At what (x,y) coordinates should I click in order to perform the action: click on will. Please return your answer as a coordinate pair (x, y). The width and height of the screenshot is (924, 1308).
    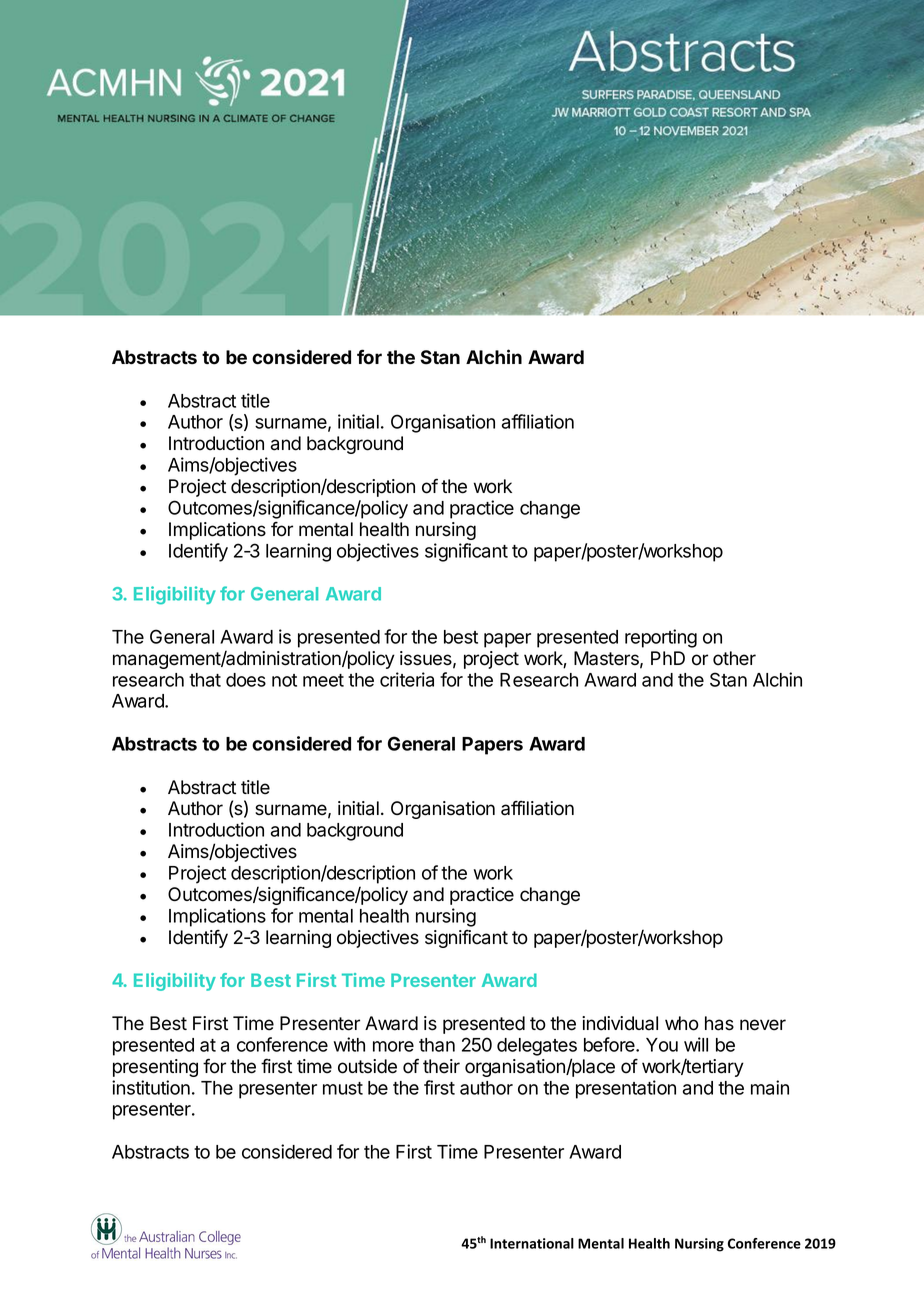
    Looking at the image, I should click on (696, 1044).
